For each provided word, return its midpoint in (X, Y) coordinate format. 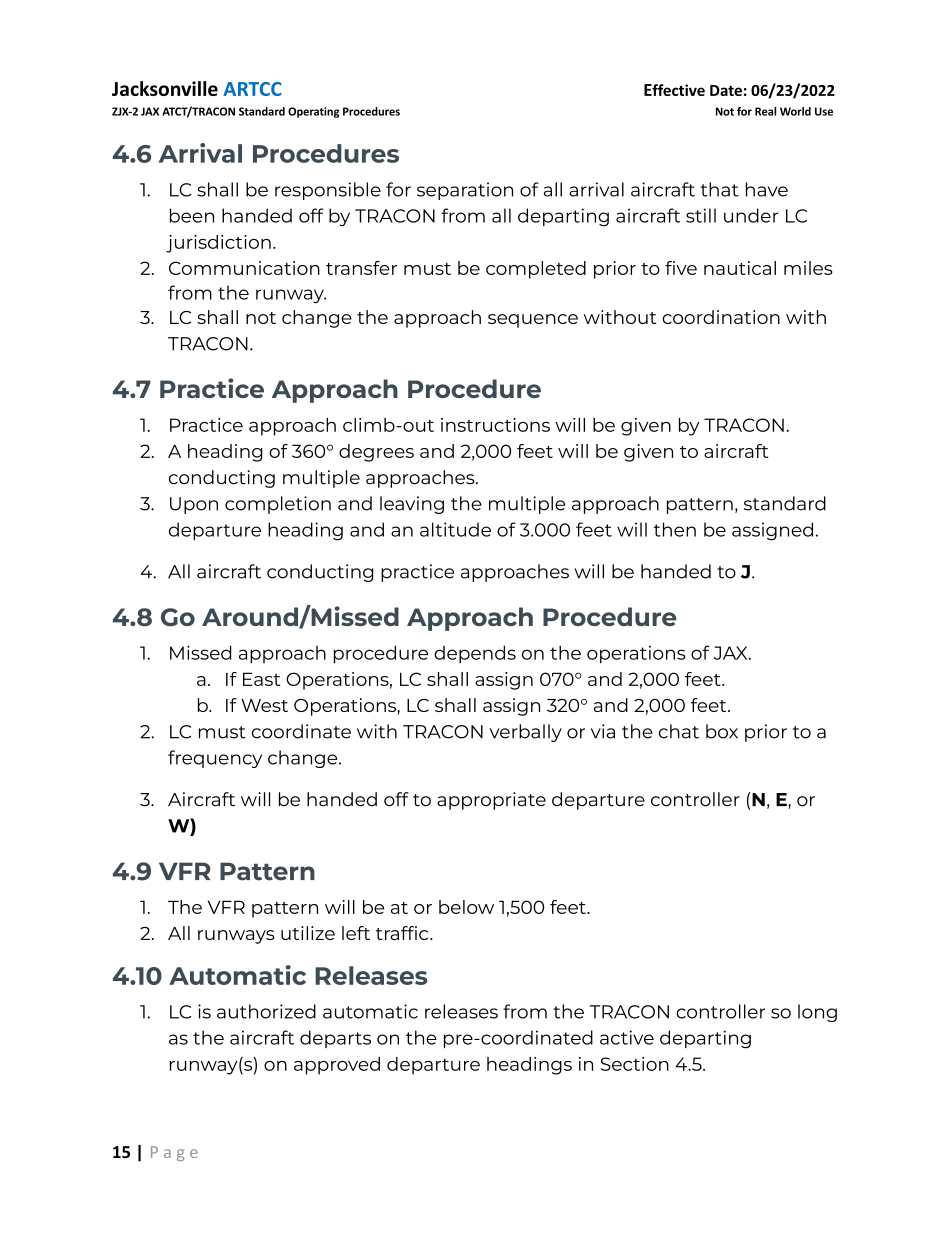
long (817, 1013)
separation (465, 191)
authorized (266, 1011)
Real (765, 111)
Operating (314, 112)
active (627, 1037)
